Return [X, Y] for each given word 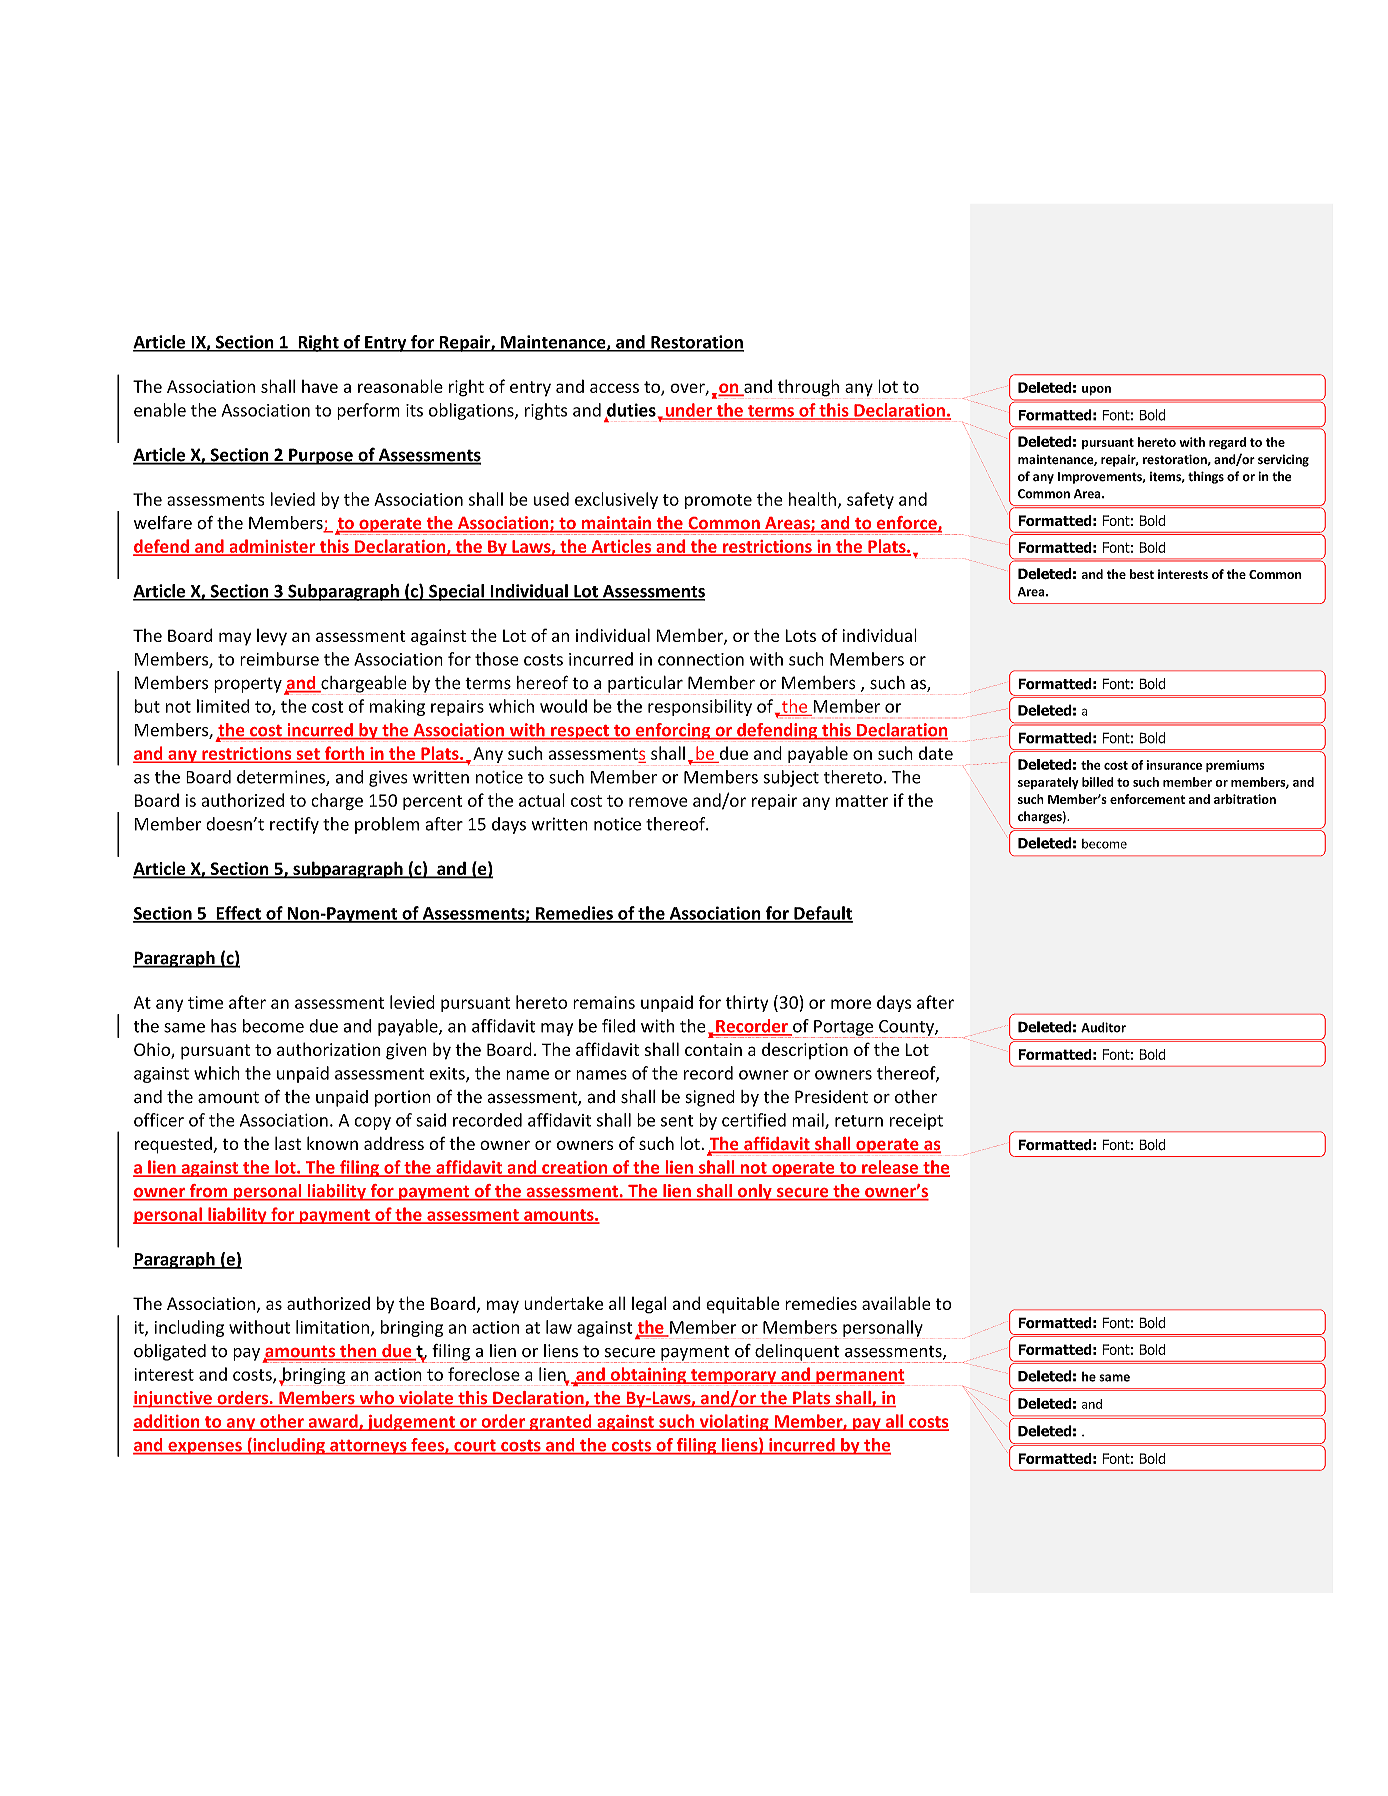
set [308, 755]
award [333, 1422]
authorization [329, 1049]
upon [1096, 391]
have [320, 386]
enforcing [673, 731]
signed [710, 1098]
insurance [1174, 765]
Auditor [1103, 1027]
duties [630, 411]
